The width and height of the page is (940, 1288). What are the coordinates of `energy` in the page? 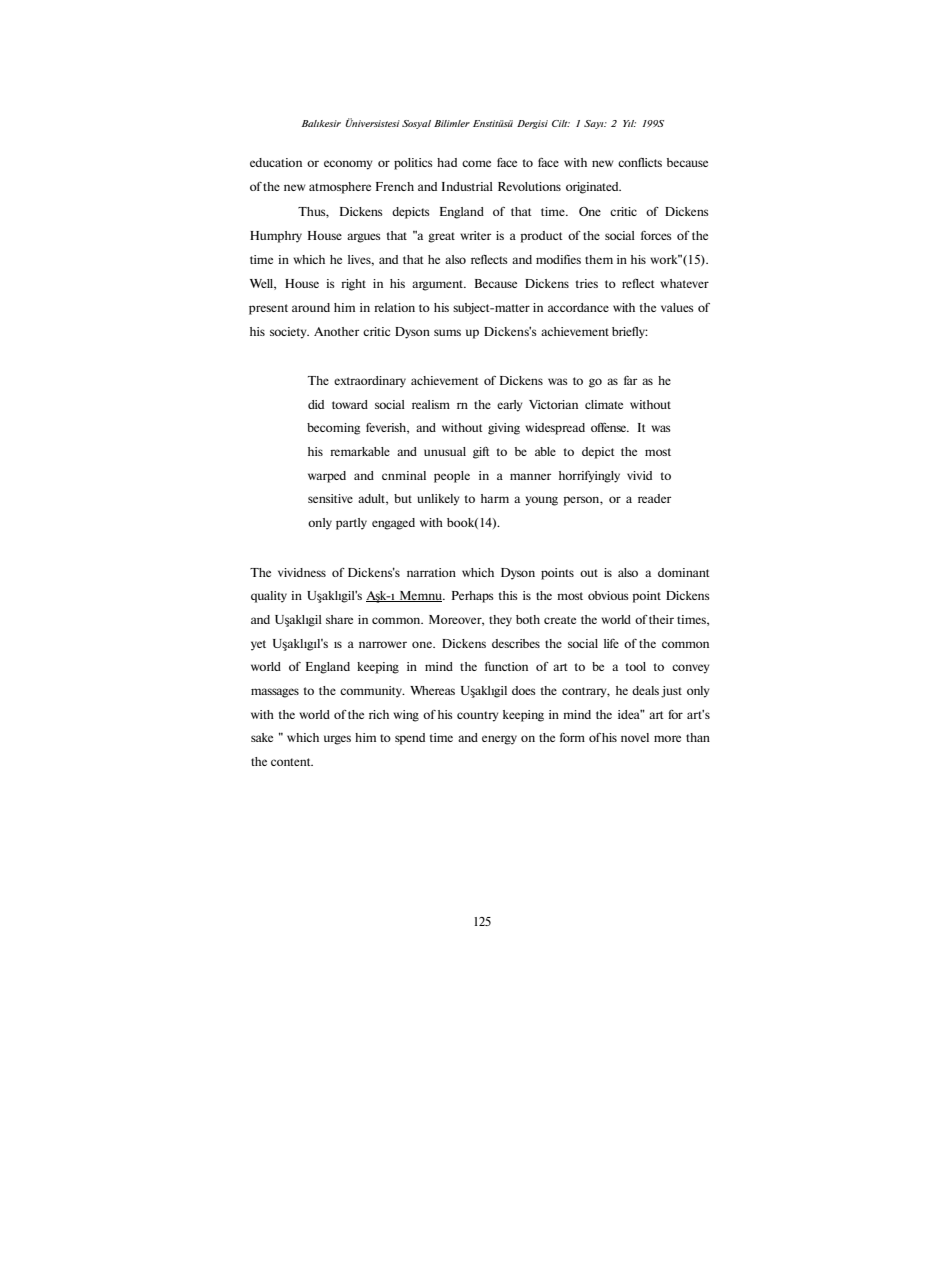 It's located at (499, 740).
